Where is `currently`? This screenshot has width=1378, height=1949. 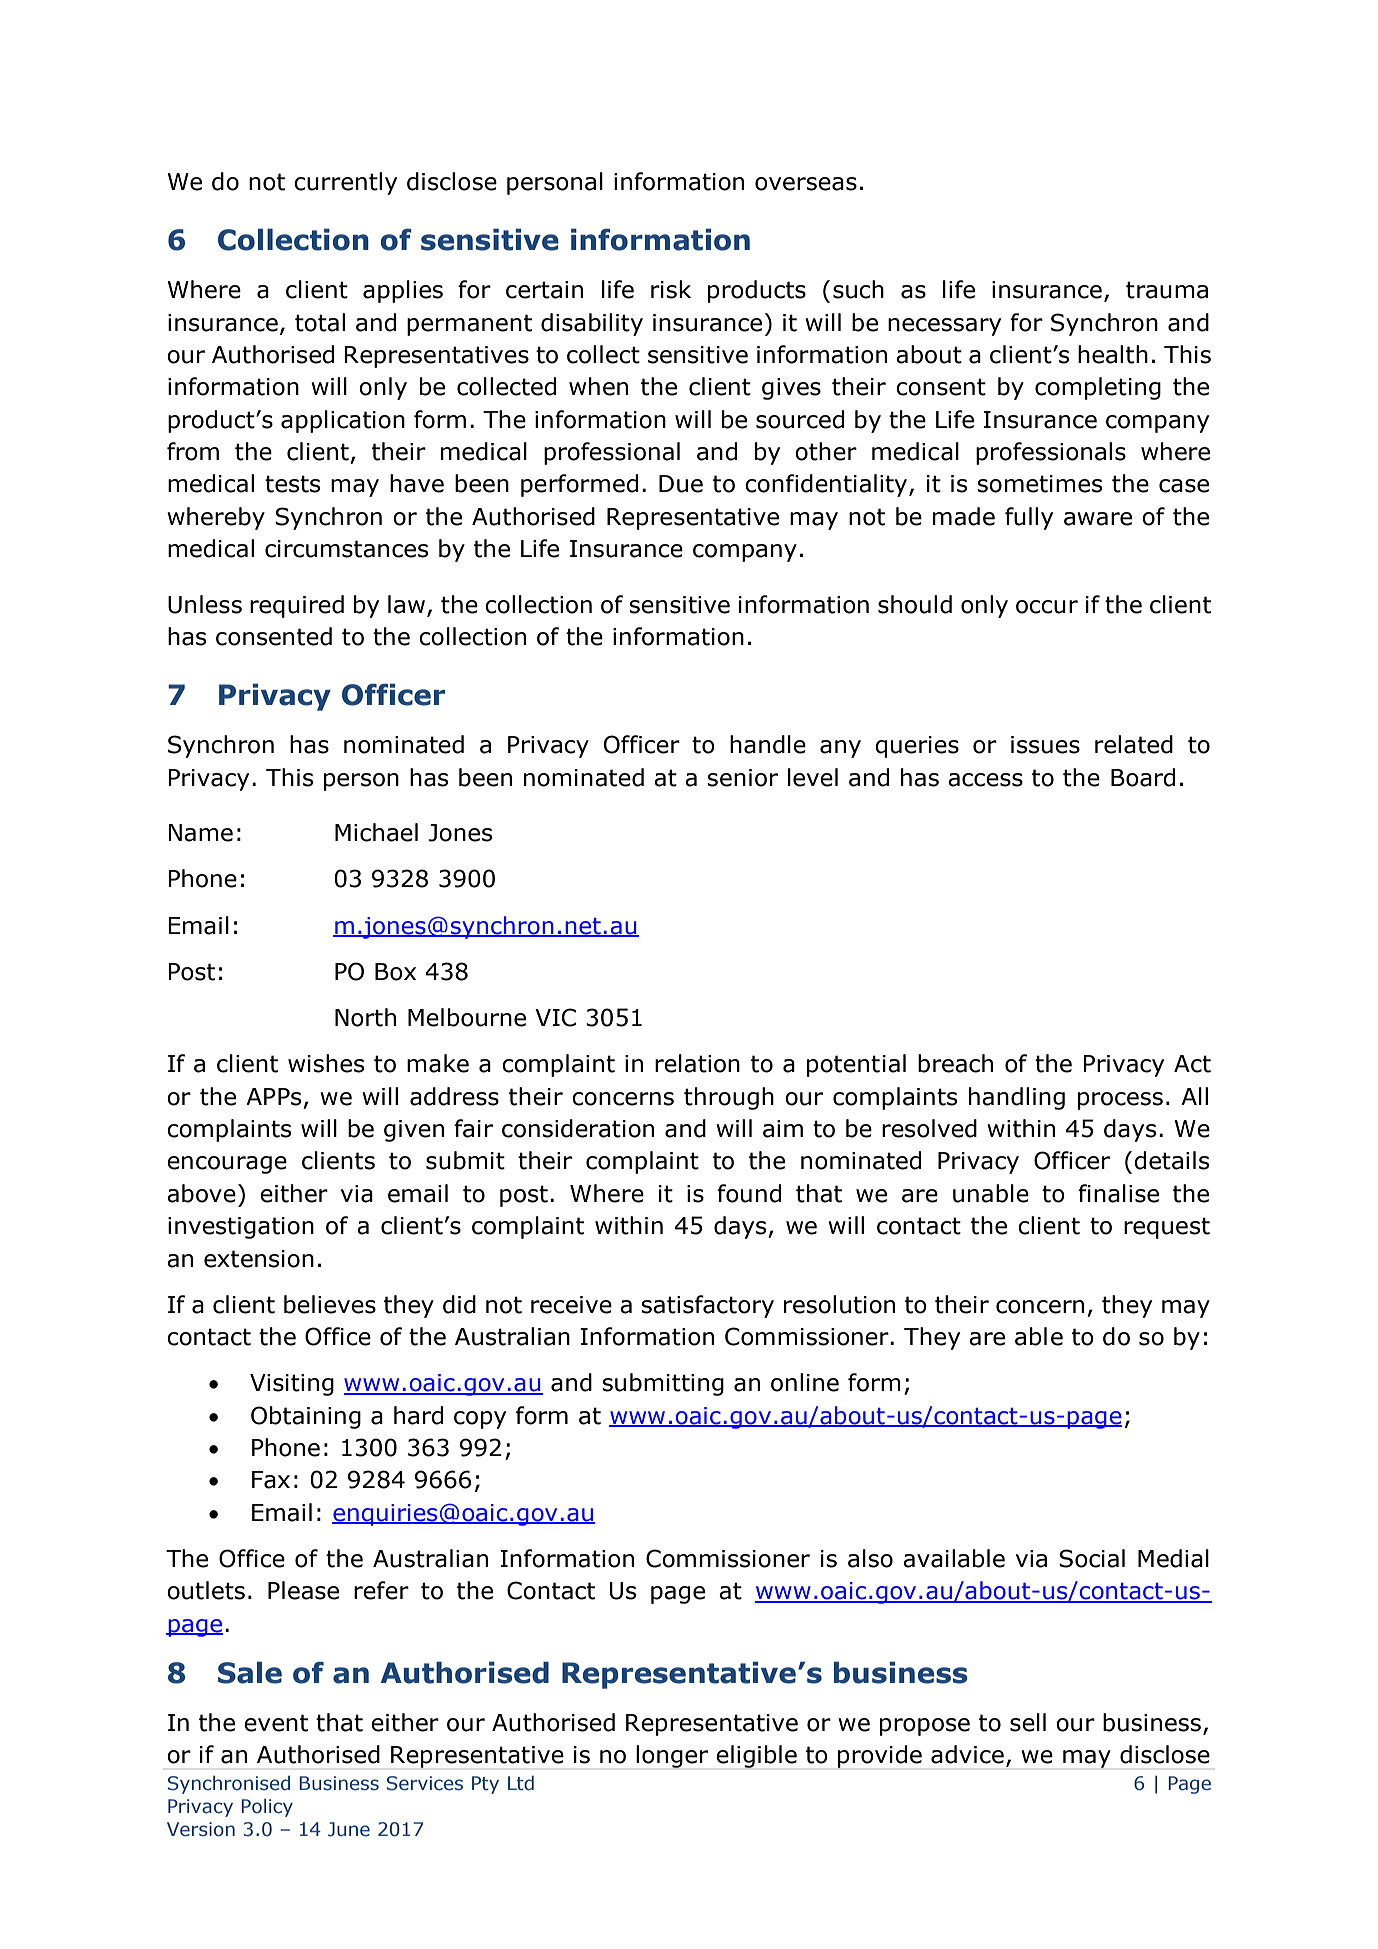
currently is located at coordinates (345, 183).
